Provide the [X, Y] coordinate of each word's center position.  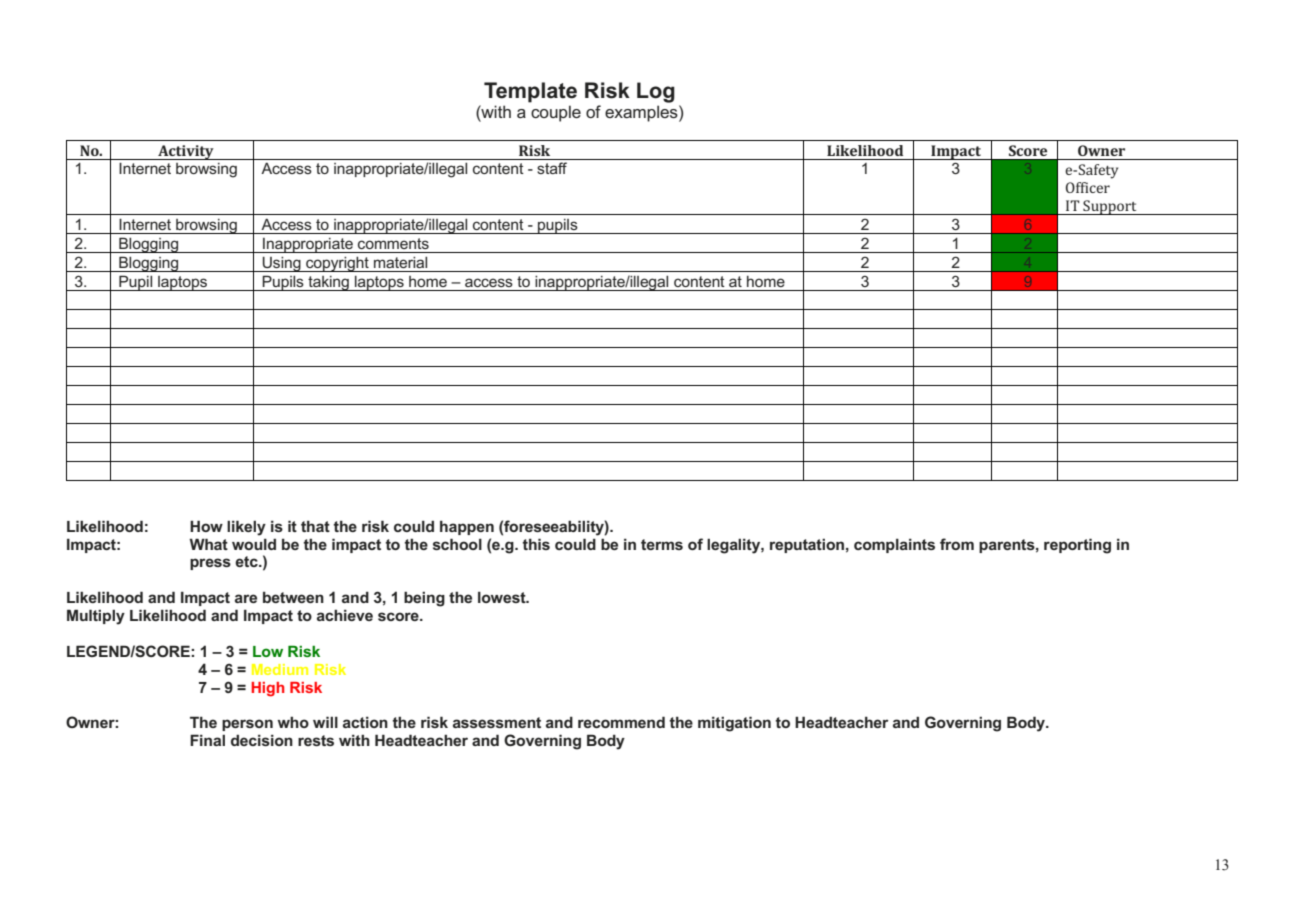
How [206, 526]
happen [467, 527]
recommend [621, 722]
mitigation [734, 724]
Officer [1088, 187]
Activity [186, 152]
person [247, 725]
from [957, 544]
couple [556, 113]
